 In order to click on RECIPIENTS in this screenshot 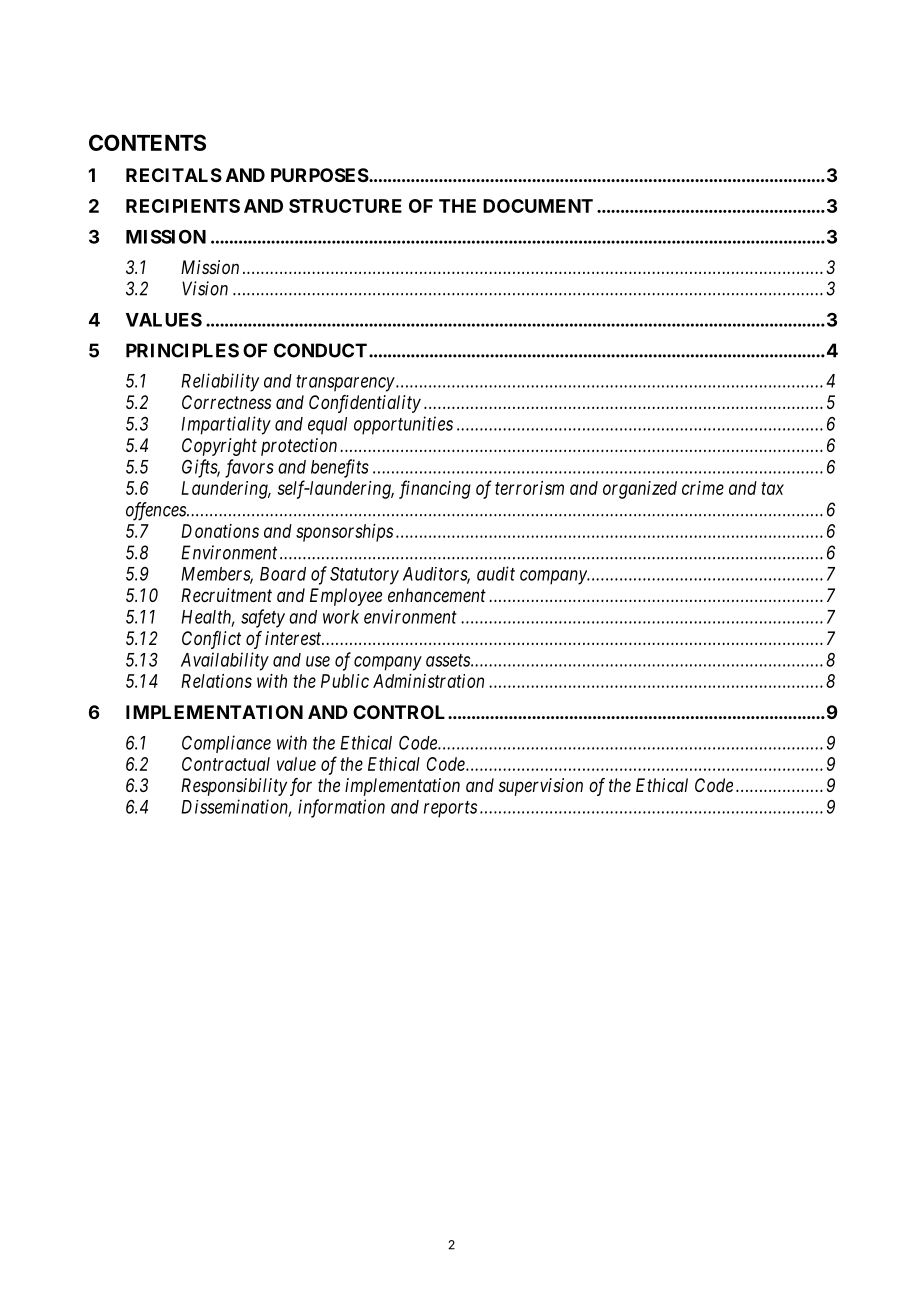, I will do `click(183, 206)`.
